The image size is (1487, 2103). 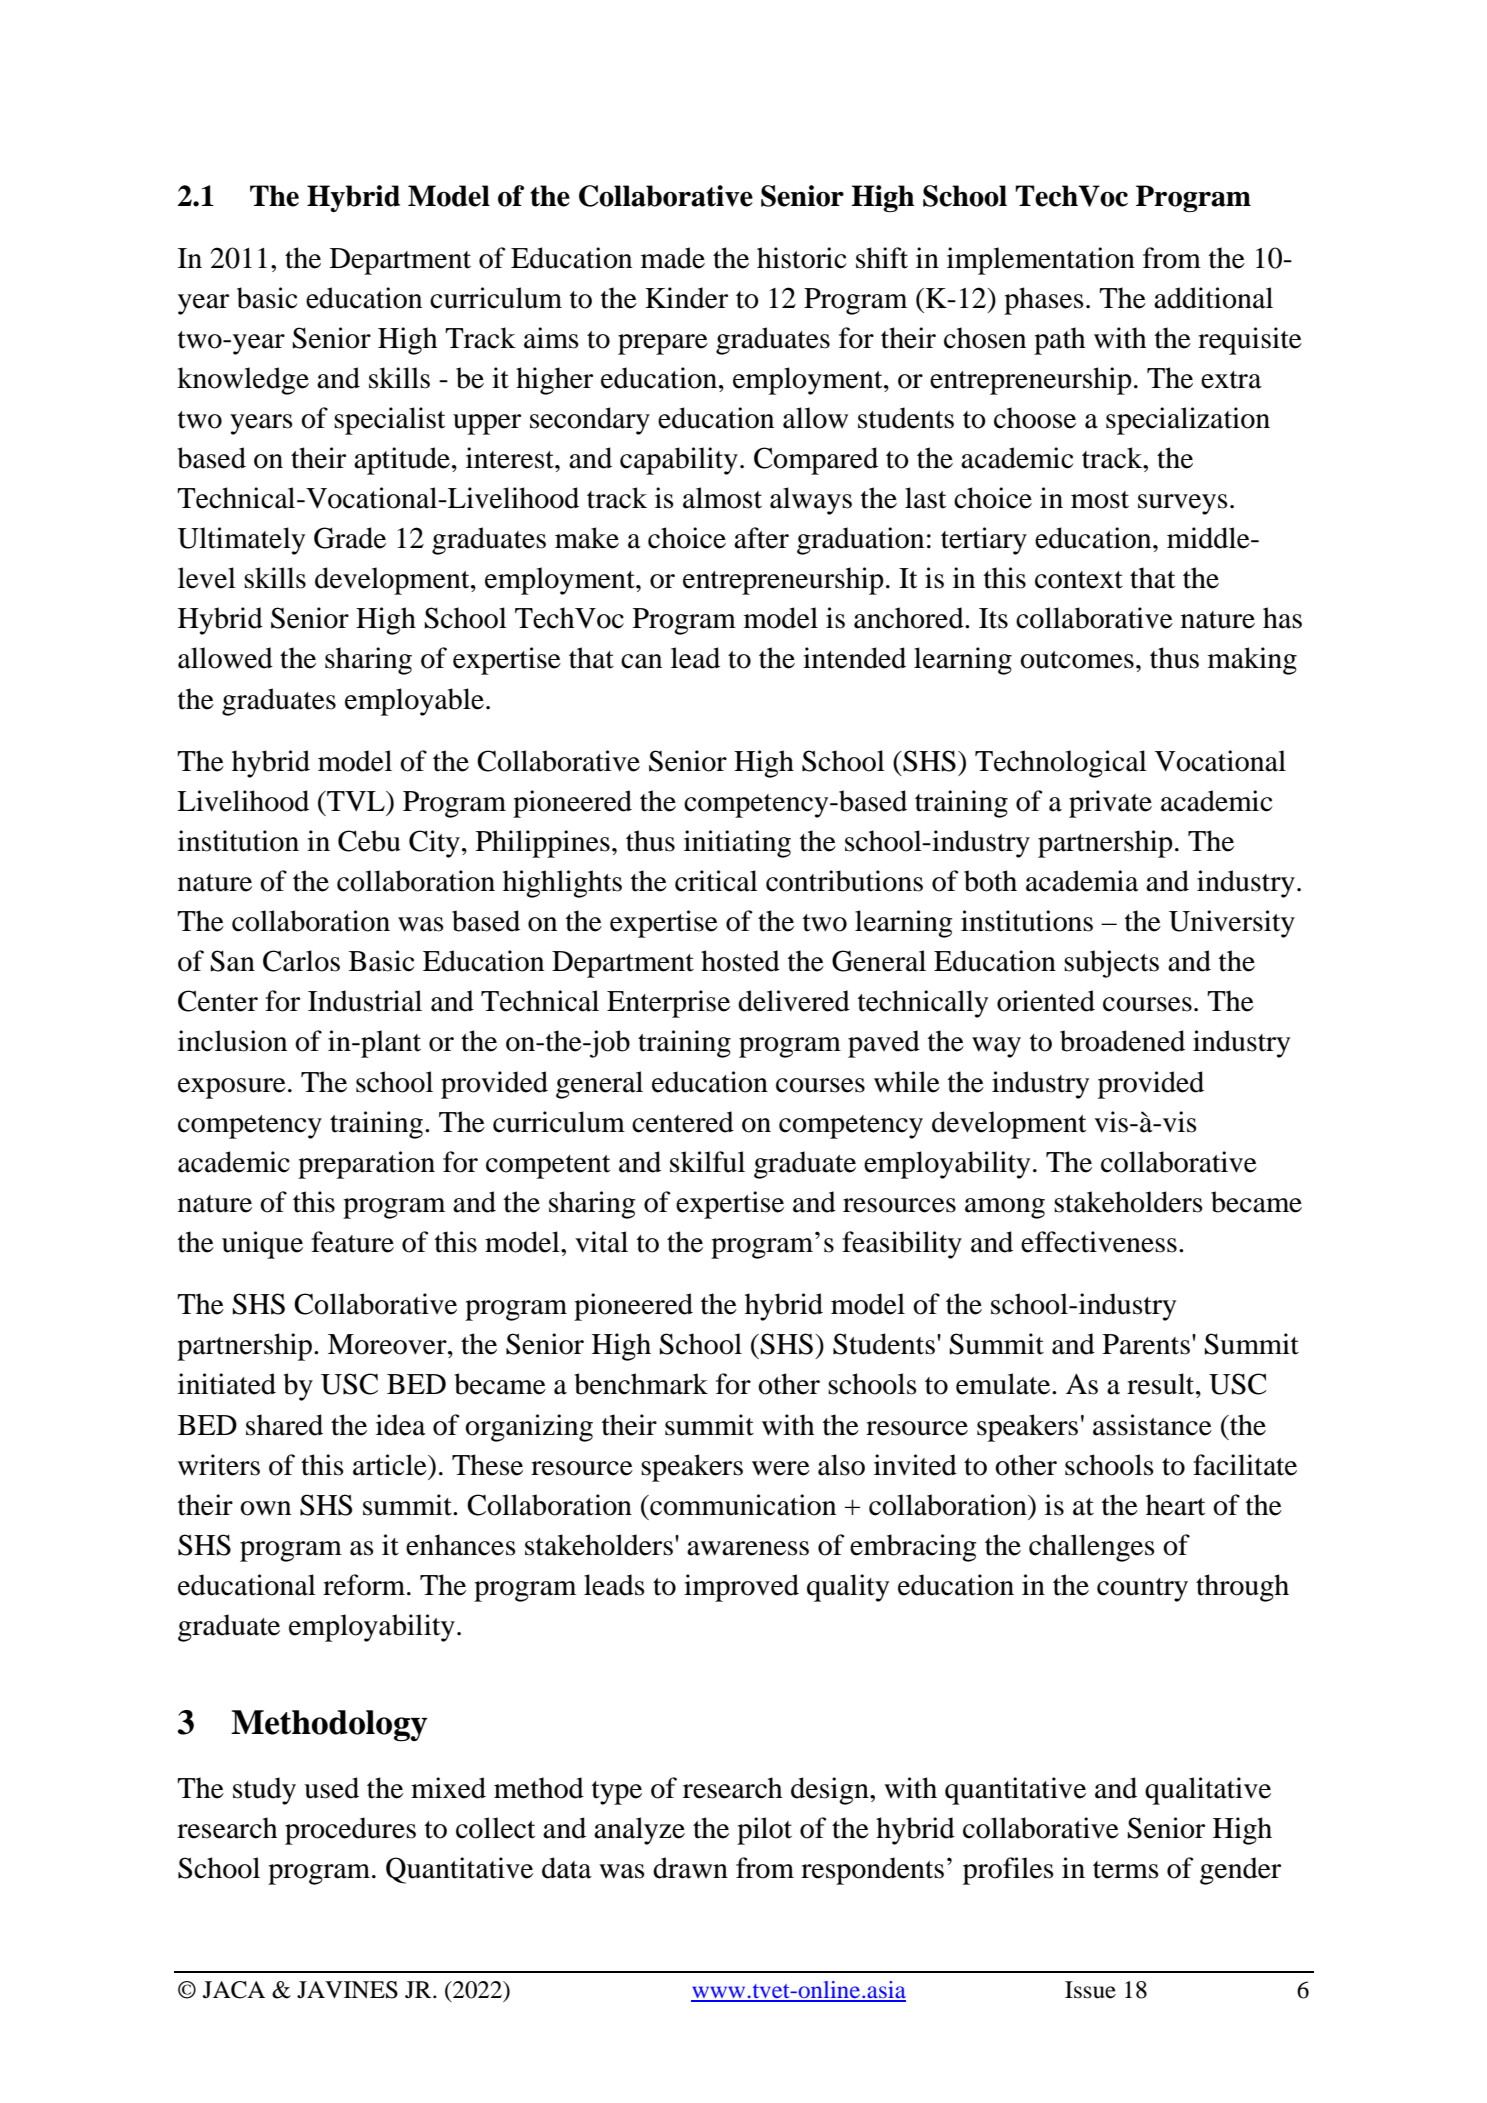 What do you see at coordinates (1162, 1384) in the page?
I see `result` at bounding box center [1162, 1384].
